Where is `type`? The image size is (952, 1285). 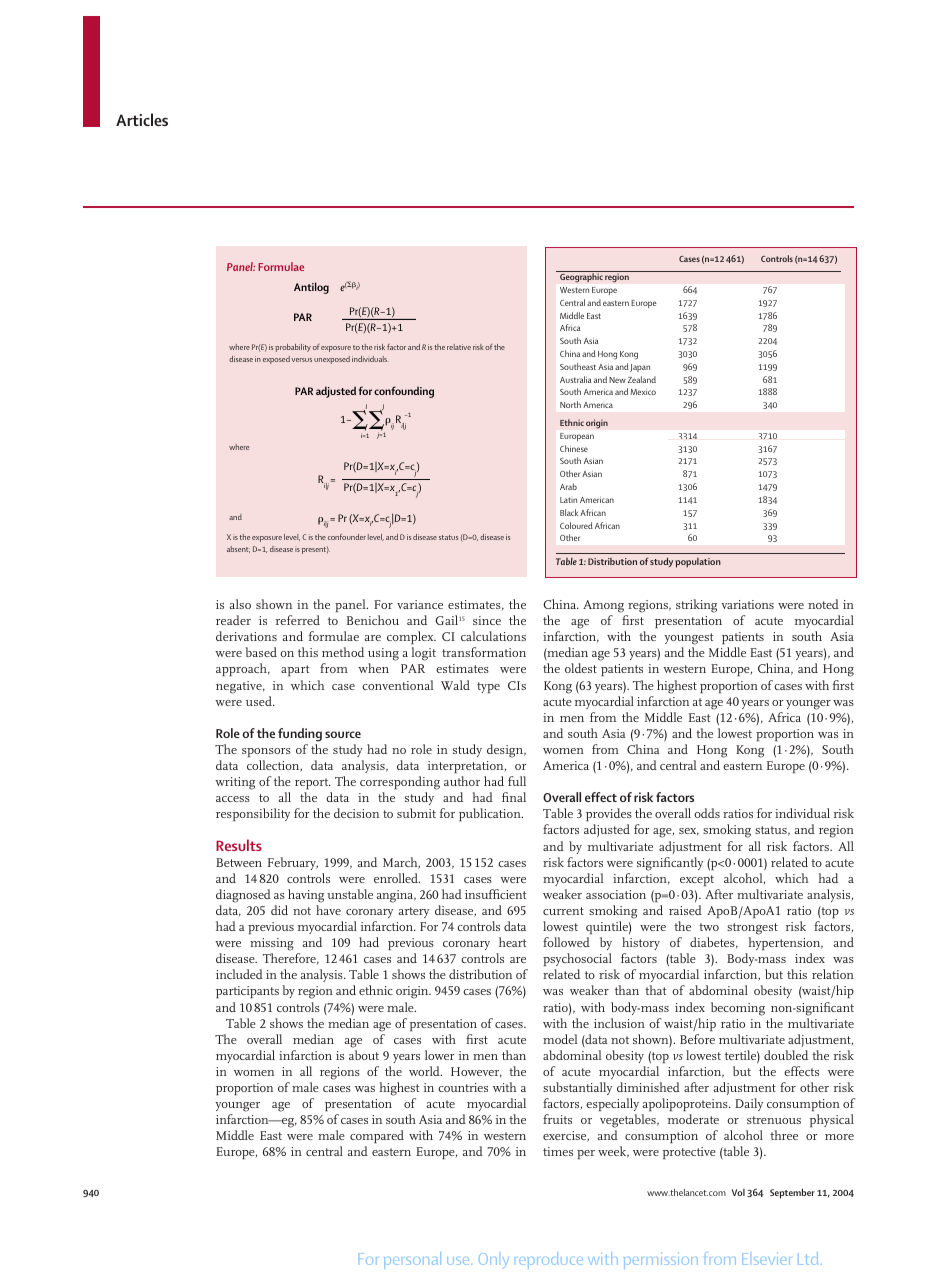 type is located at coordinates (488, 687).
